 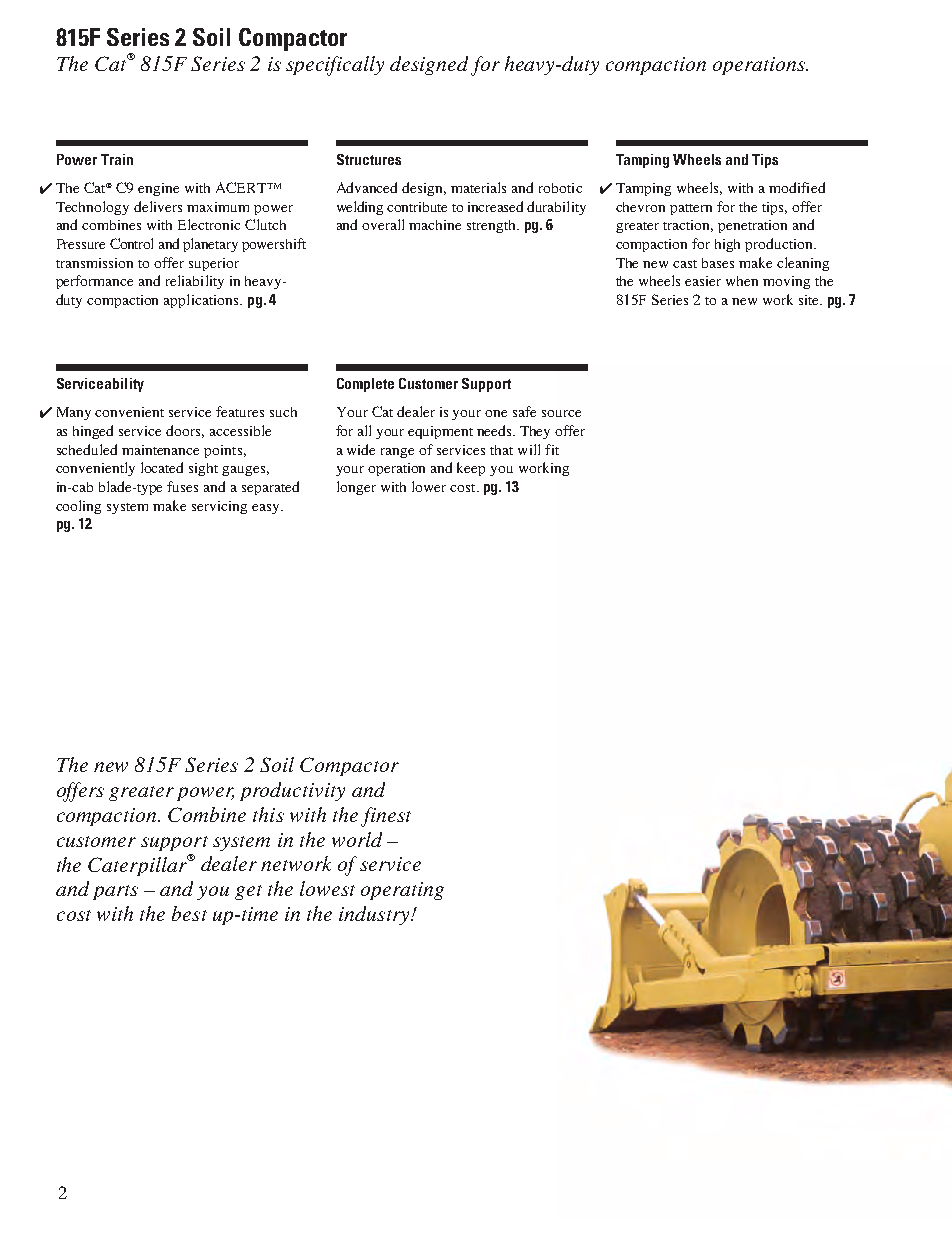 I want to click on high, so click(x=727, y=245).
